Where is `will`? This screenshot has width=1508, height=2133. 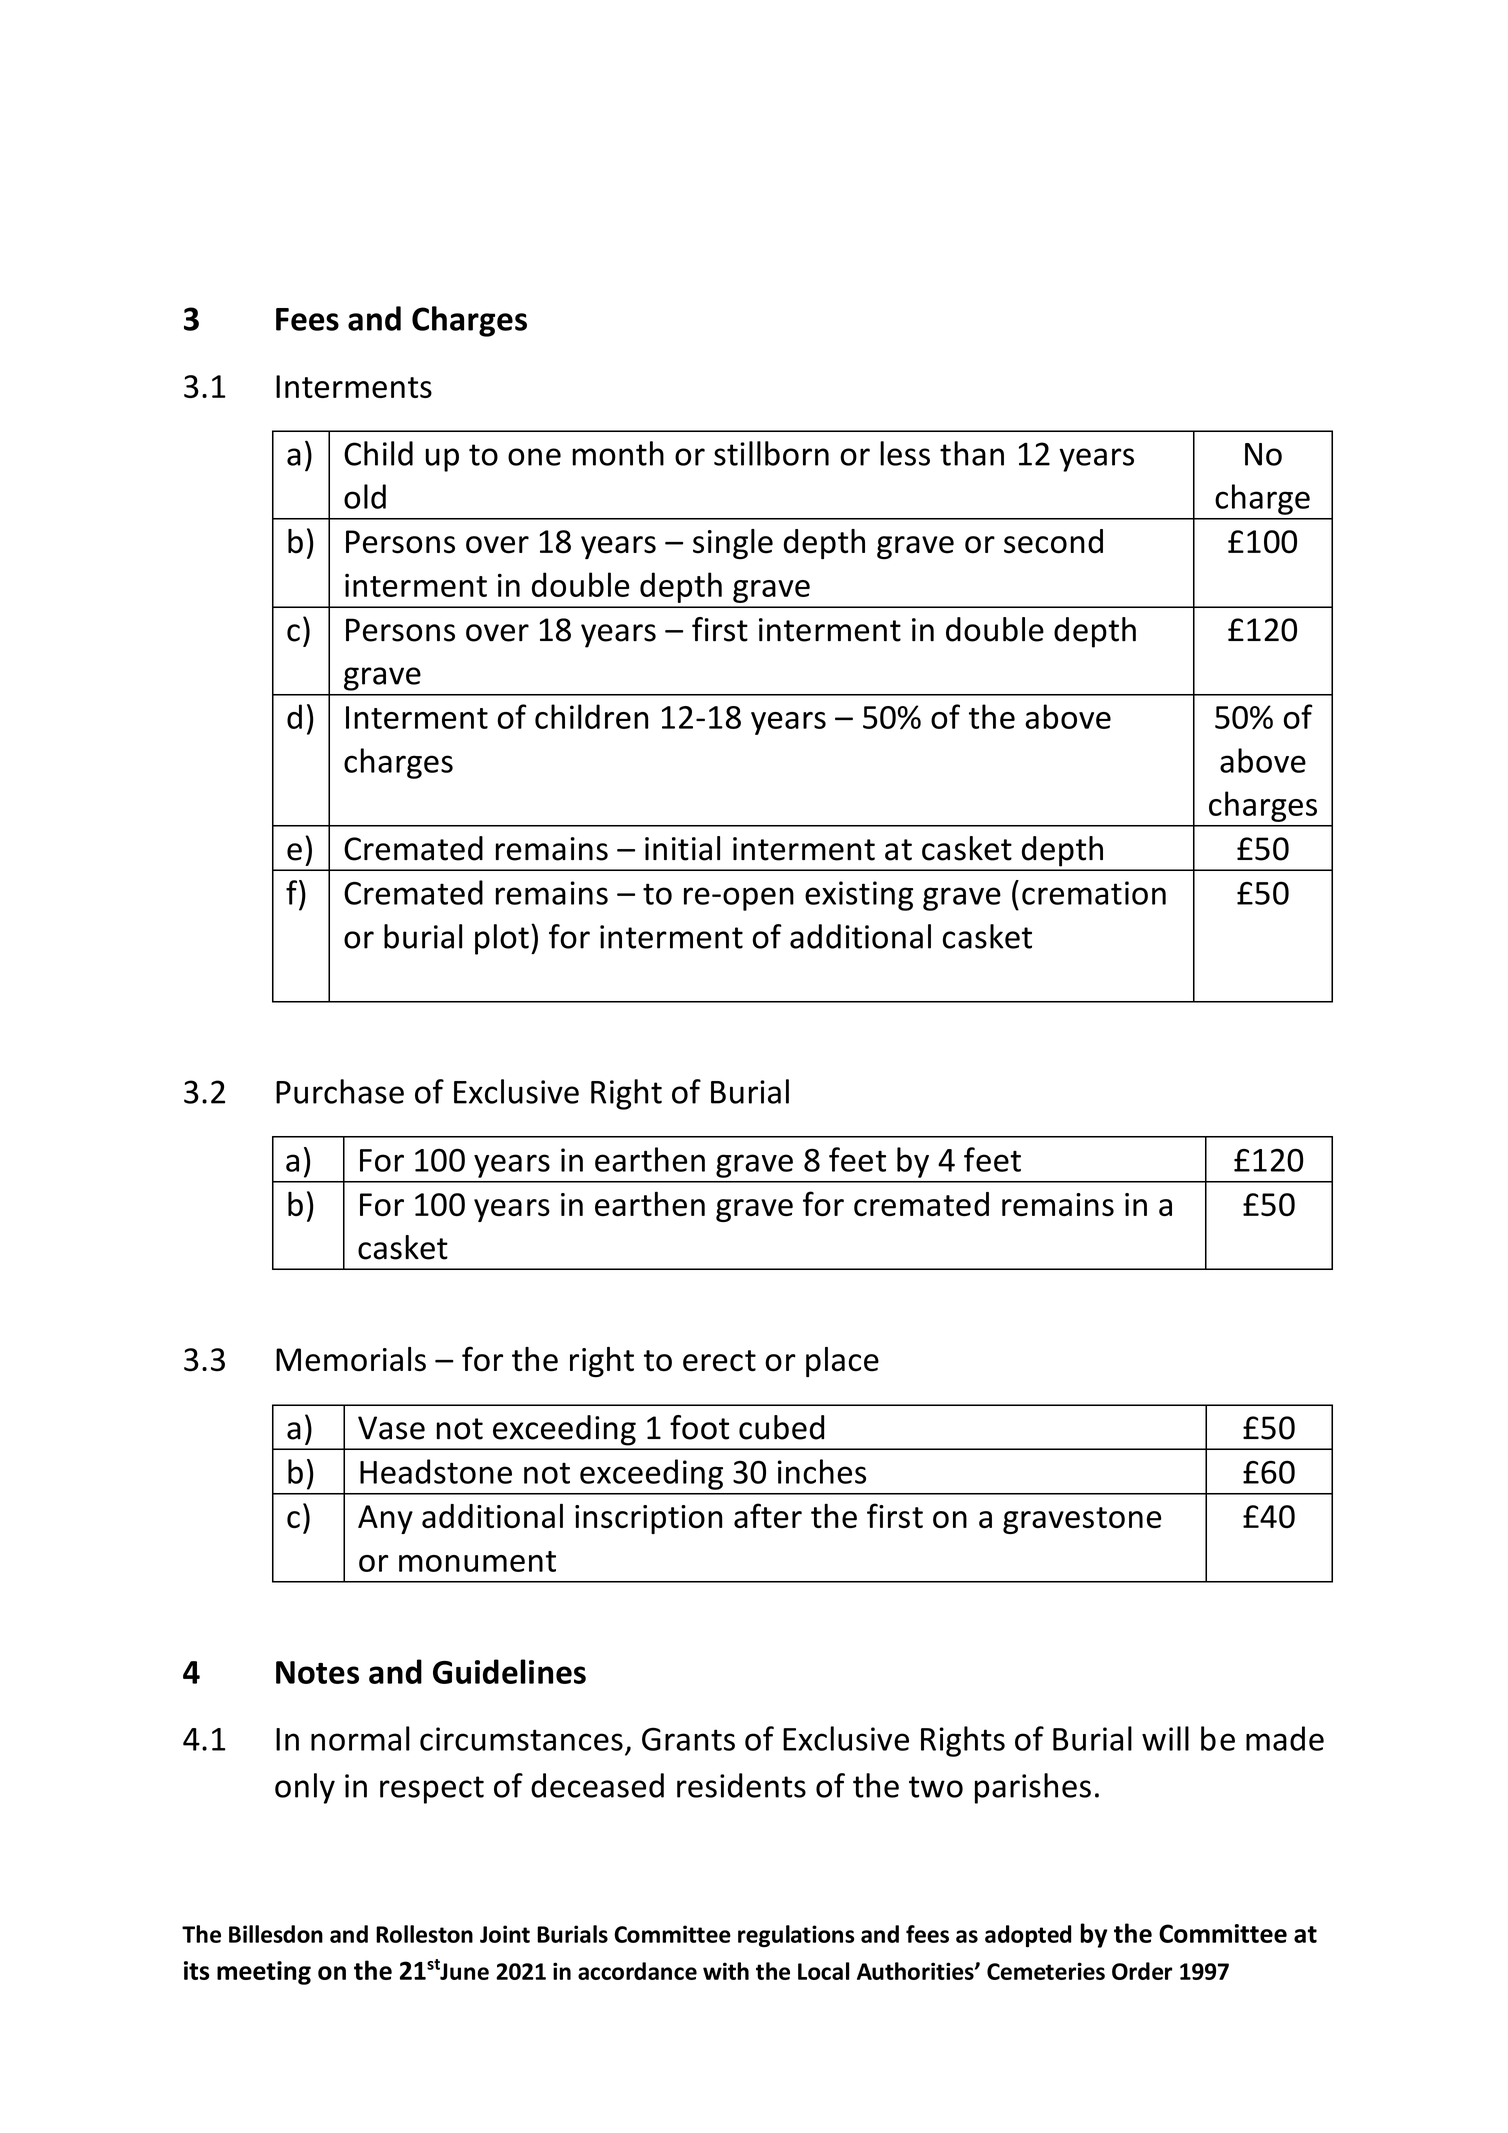
will is located at coordinates (1165, 1738).
